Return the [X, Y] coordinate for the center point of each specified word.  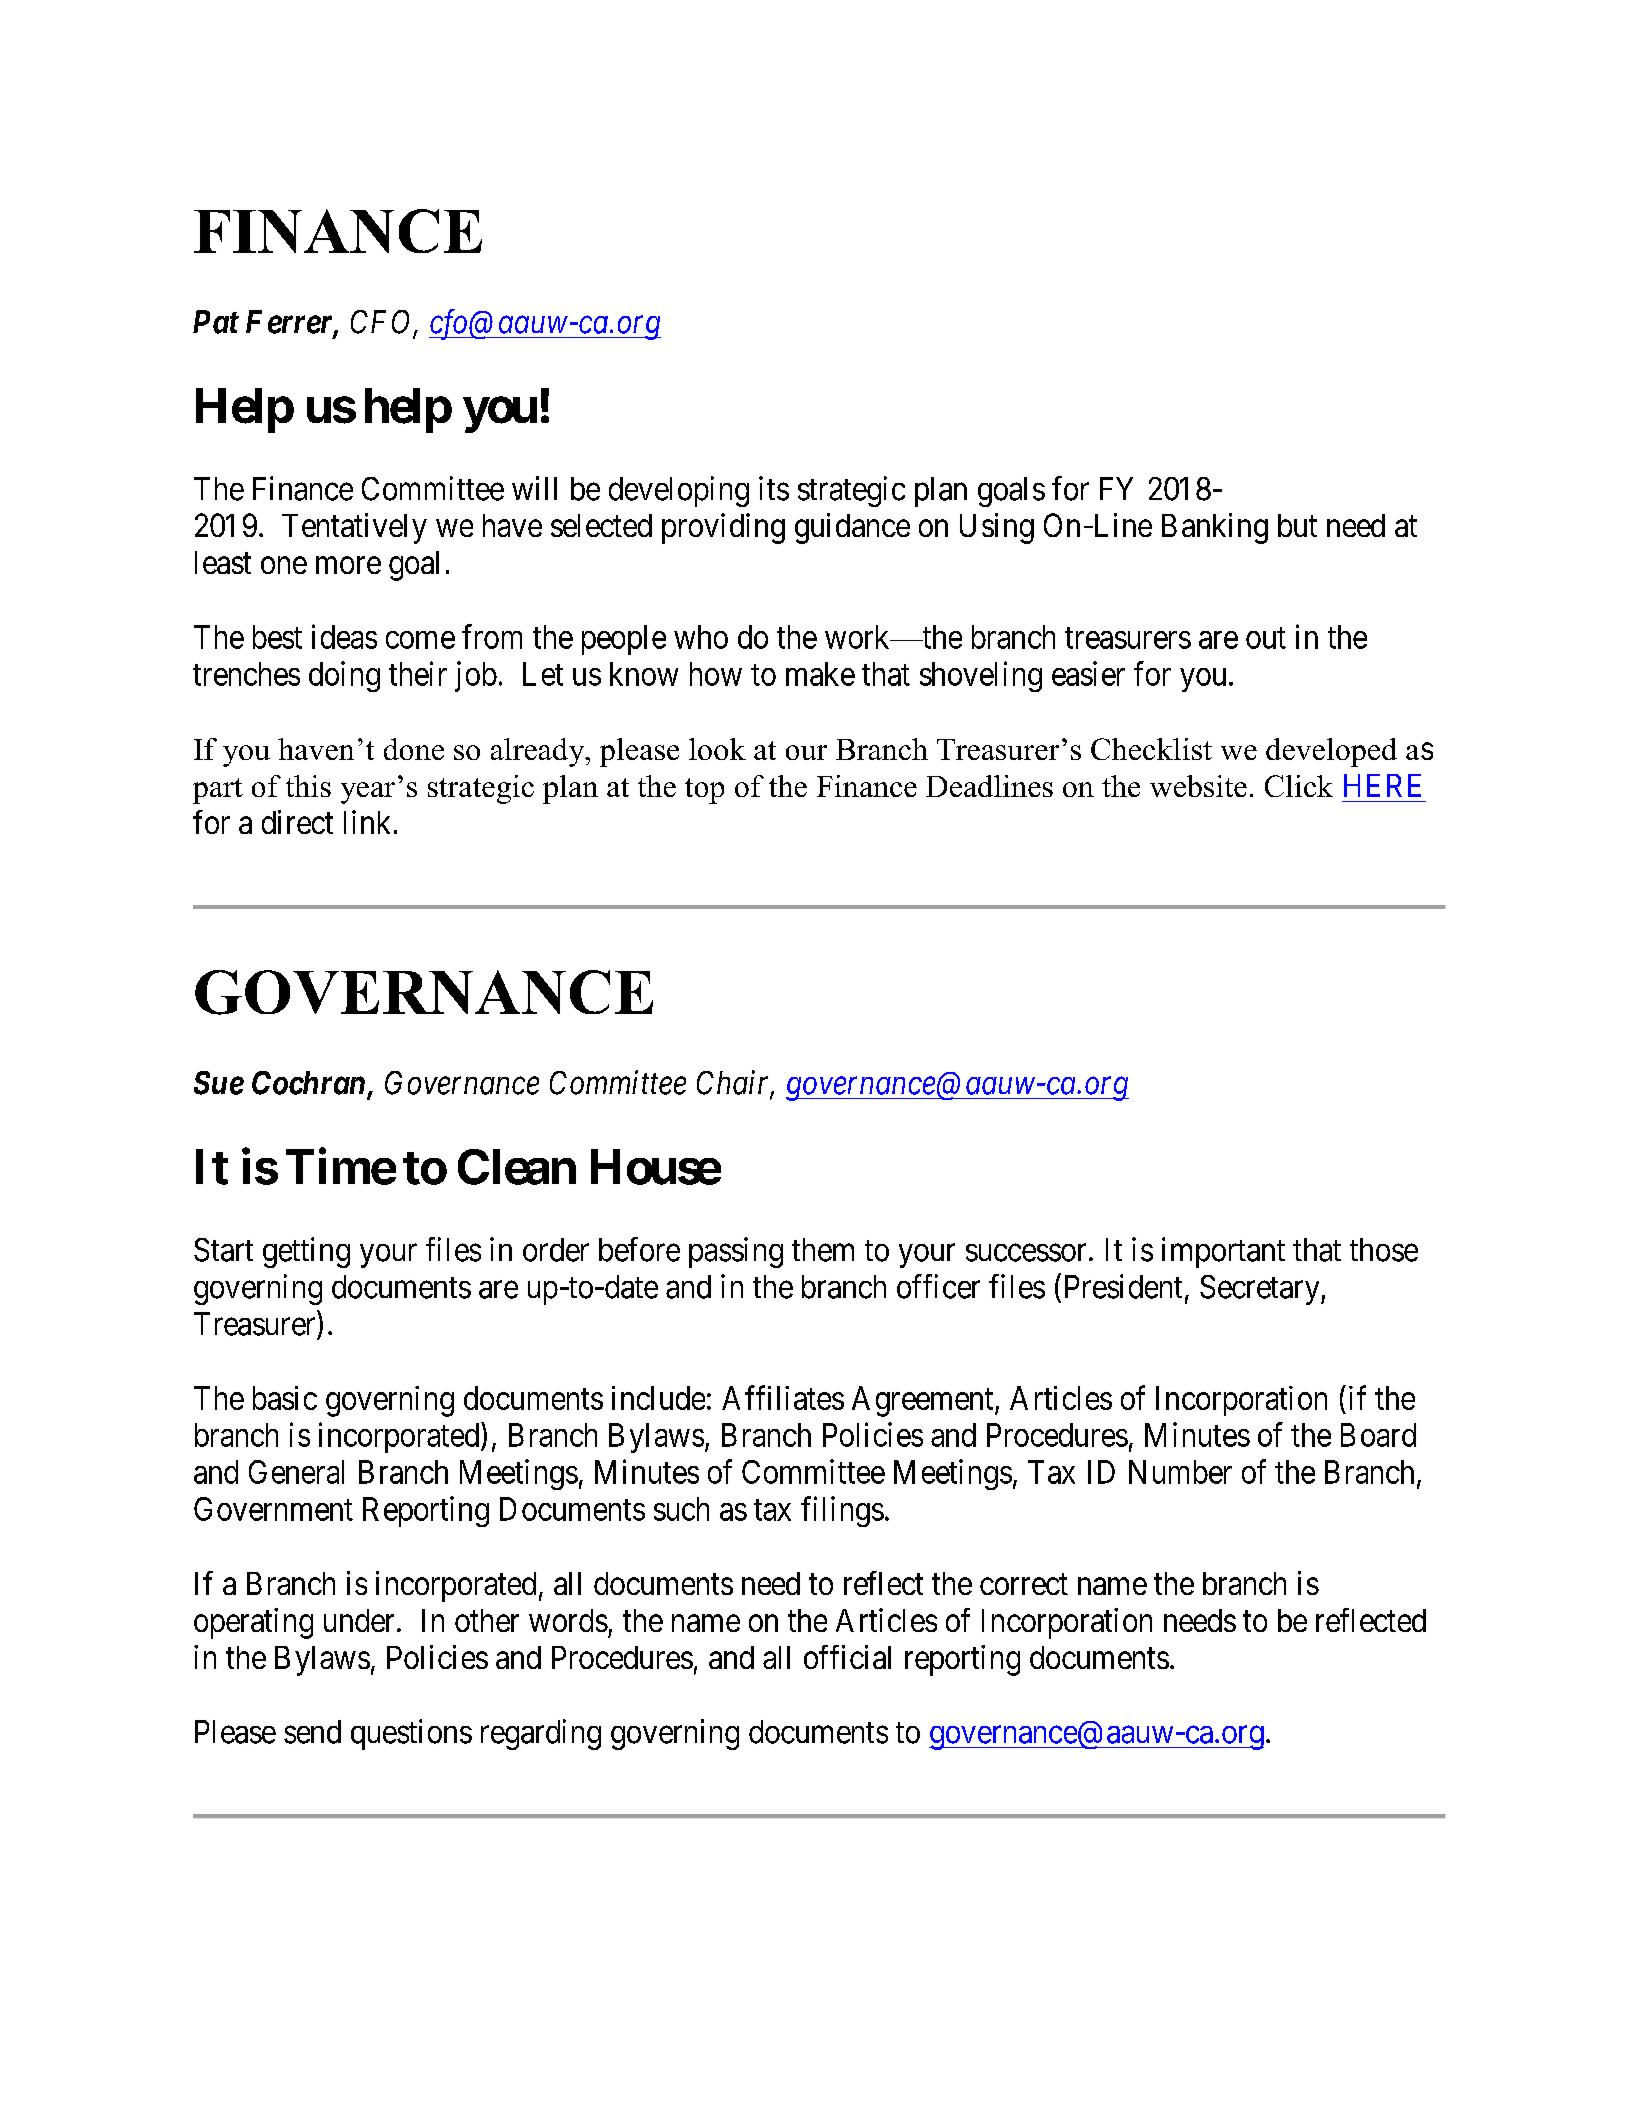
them [823, 1250]
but [1297, 525]
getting [306, 1252]
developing [679, 491]
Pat [216, 322]
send [312, 1732]
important [1223, 1252]
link [367, 822]
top [704, 791]
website [1198, 786]
